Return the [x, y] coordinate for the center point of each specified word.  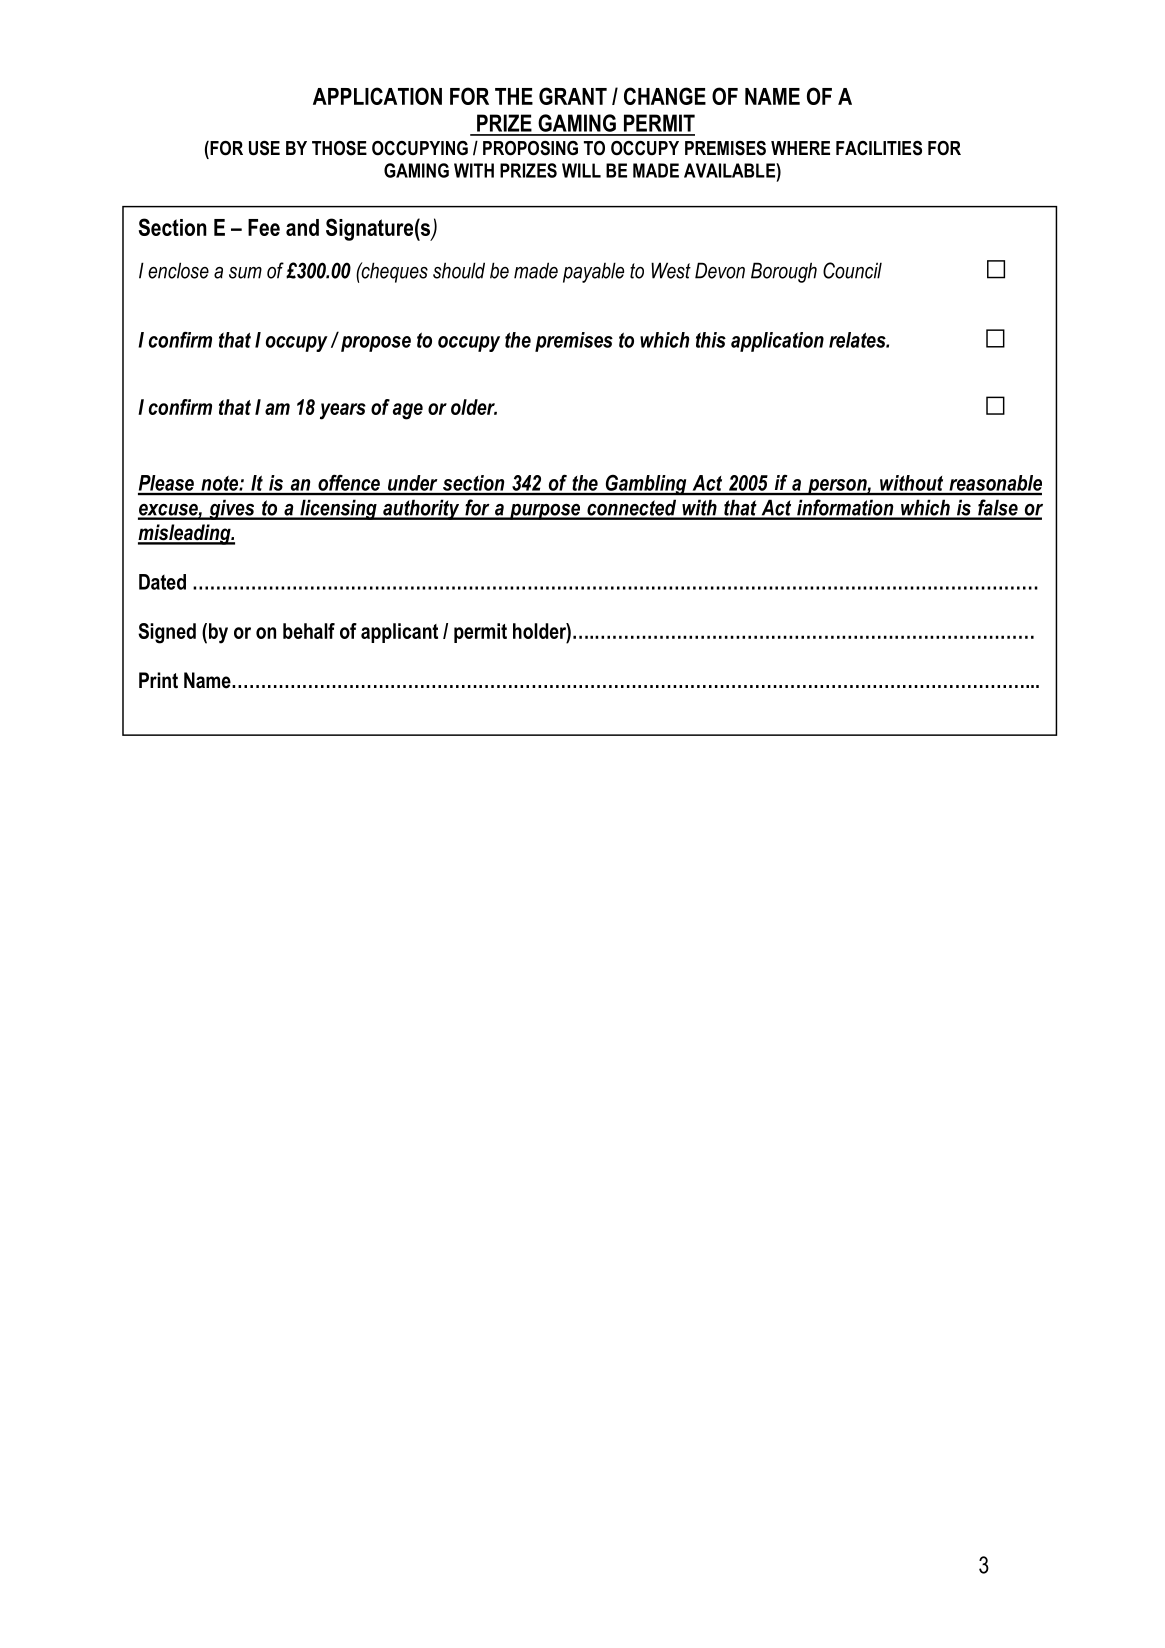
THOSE [339, 148]
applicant [399, 633]
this [711, 340]
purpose [545, 512]
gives [232, 509]
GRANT [573, 96]
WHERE [800, 148]
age [408, 411]
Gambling [646, 485]
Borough [784, 272]
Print [158, 680]
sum [245, 273]
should [459, 270]
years [343, 411]
